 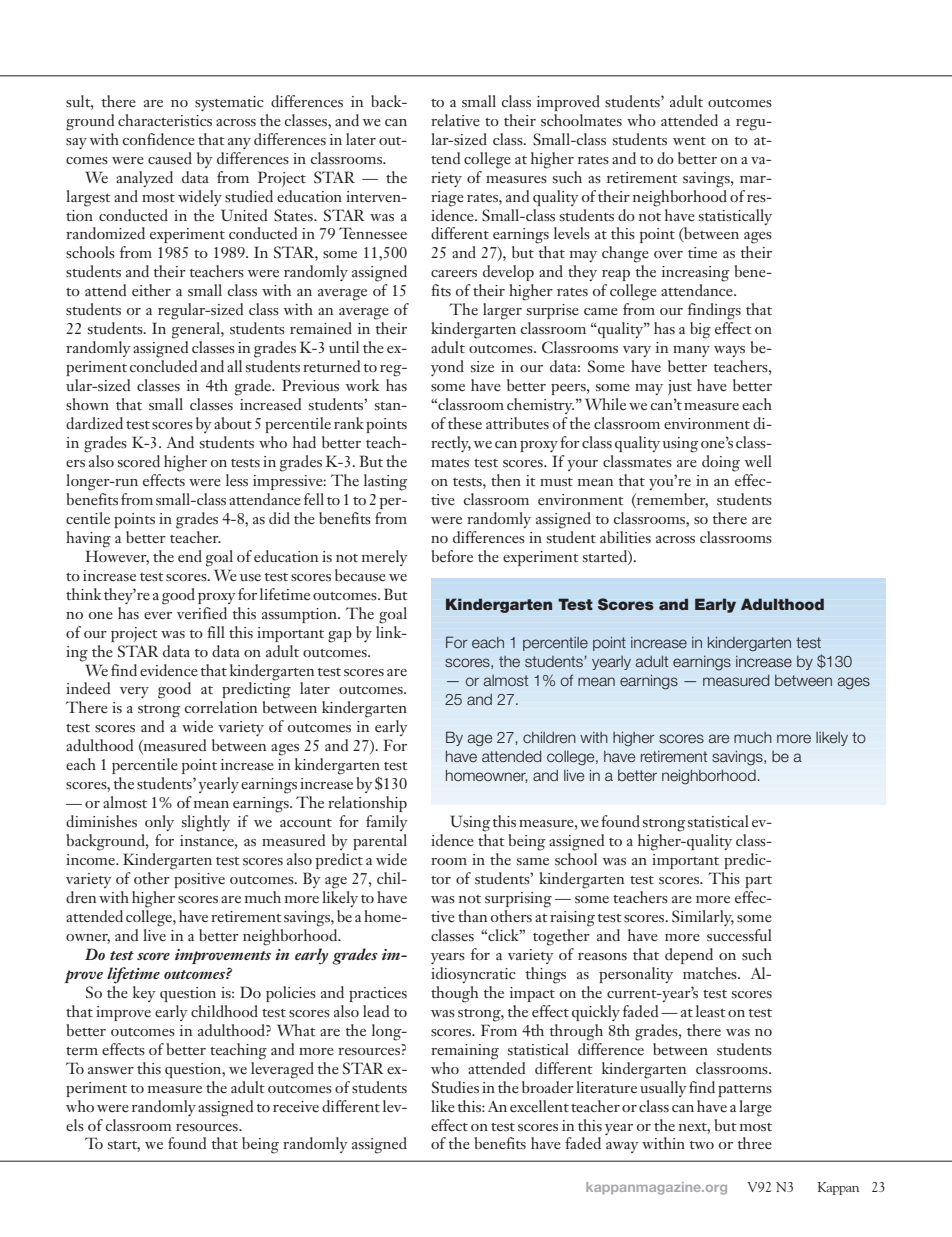 I want to click on part, so click(x=758, y=882).
